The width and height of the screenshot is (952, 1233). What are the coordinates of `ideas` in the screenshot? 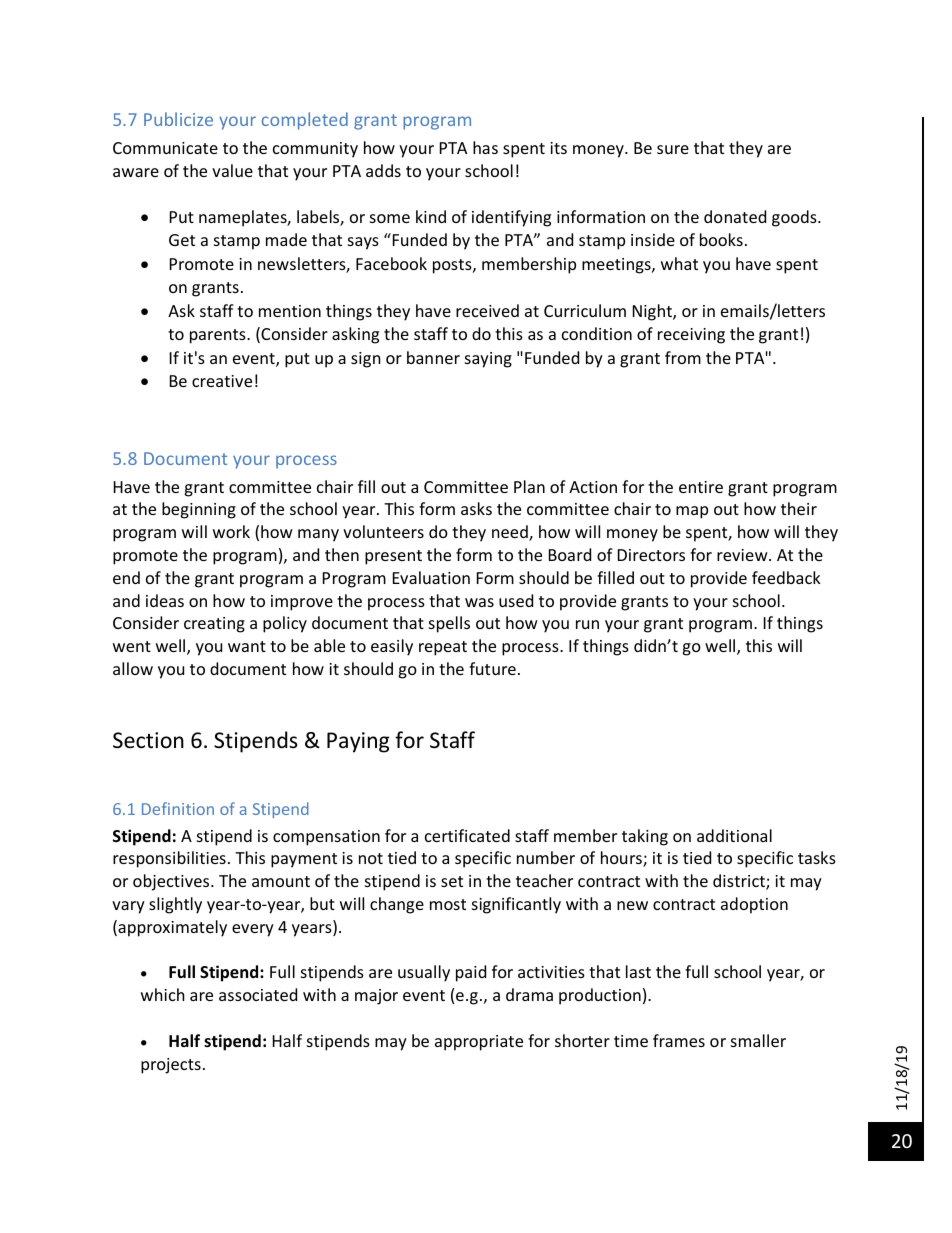 It's located at (165, 600).
